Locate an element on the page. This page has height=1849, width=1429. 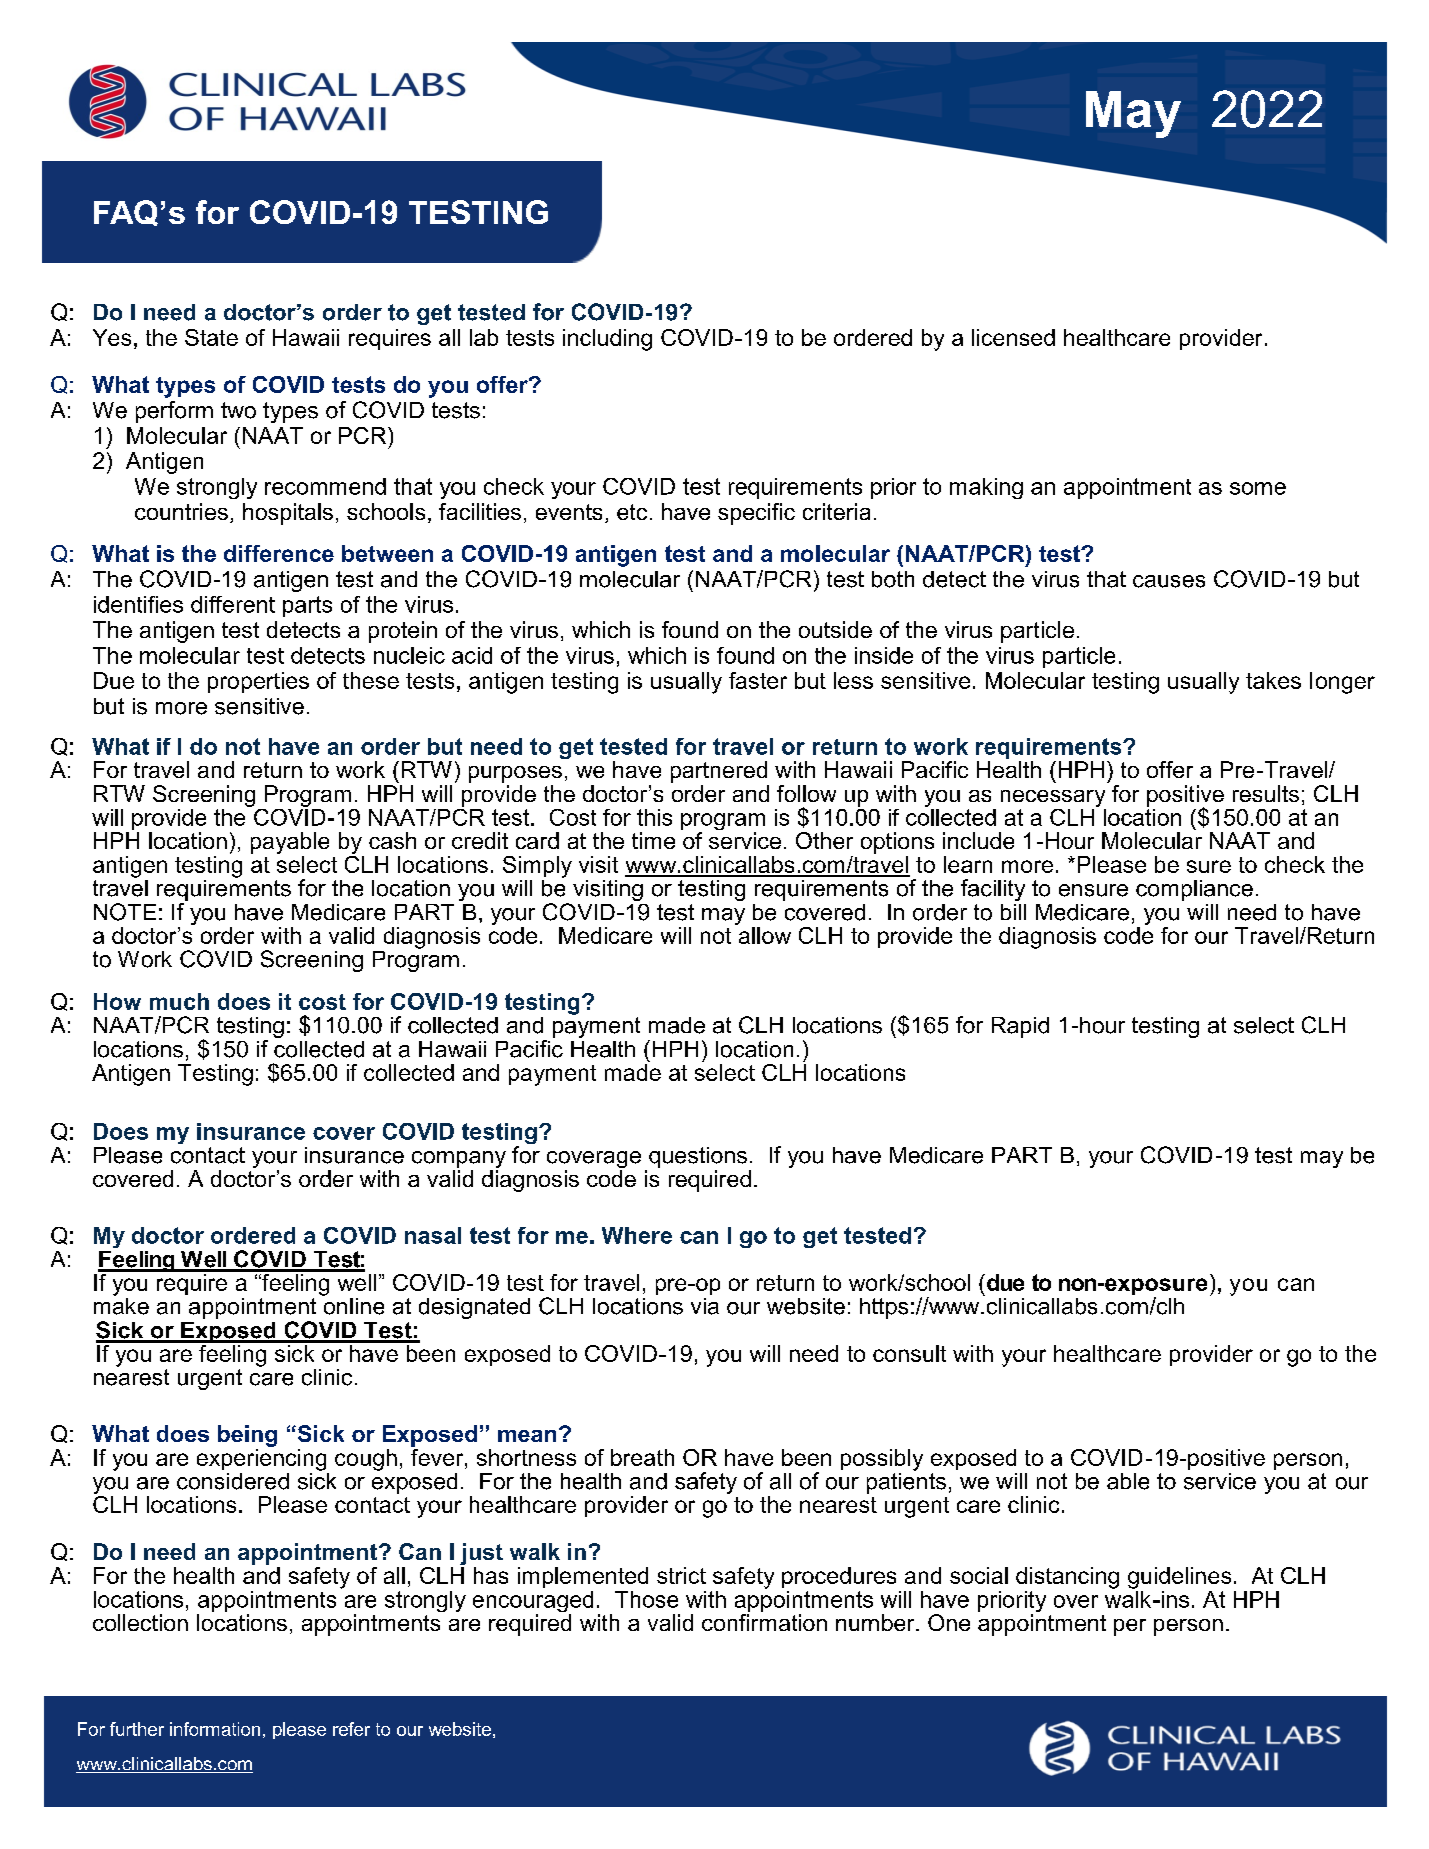
two is located at coordinates (238, 410).
